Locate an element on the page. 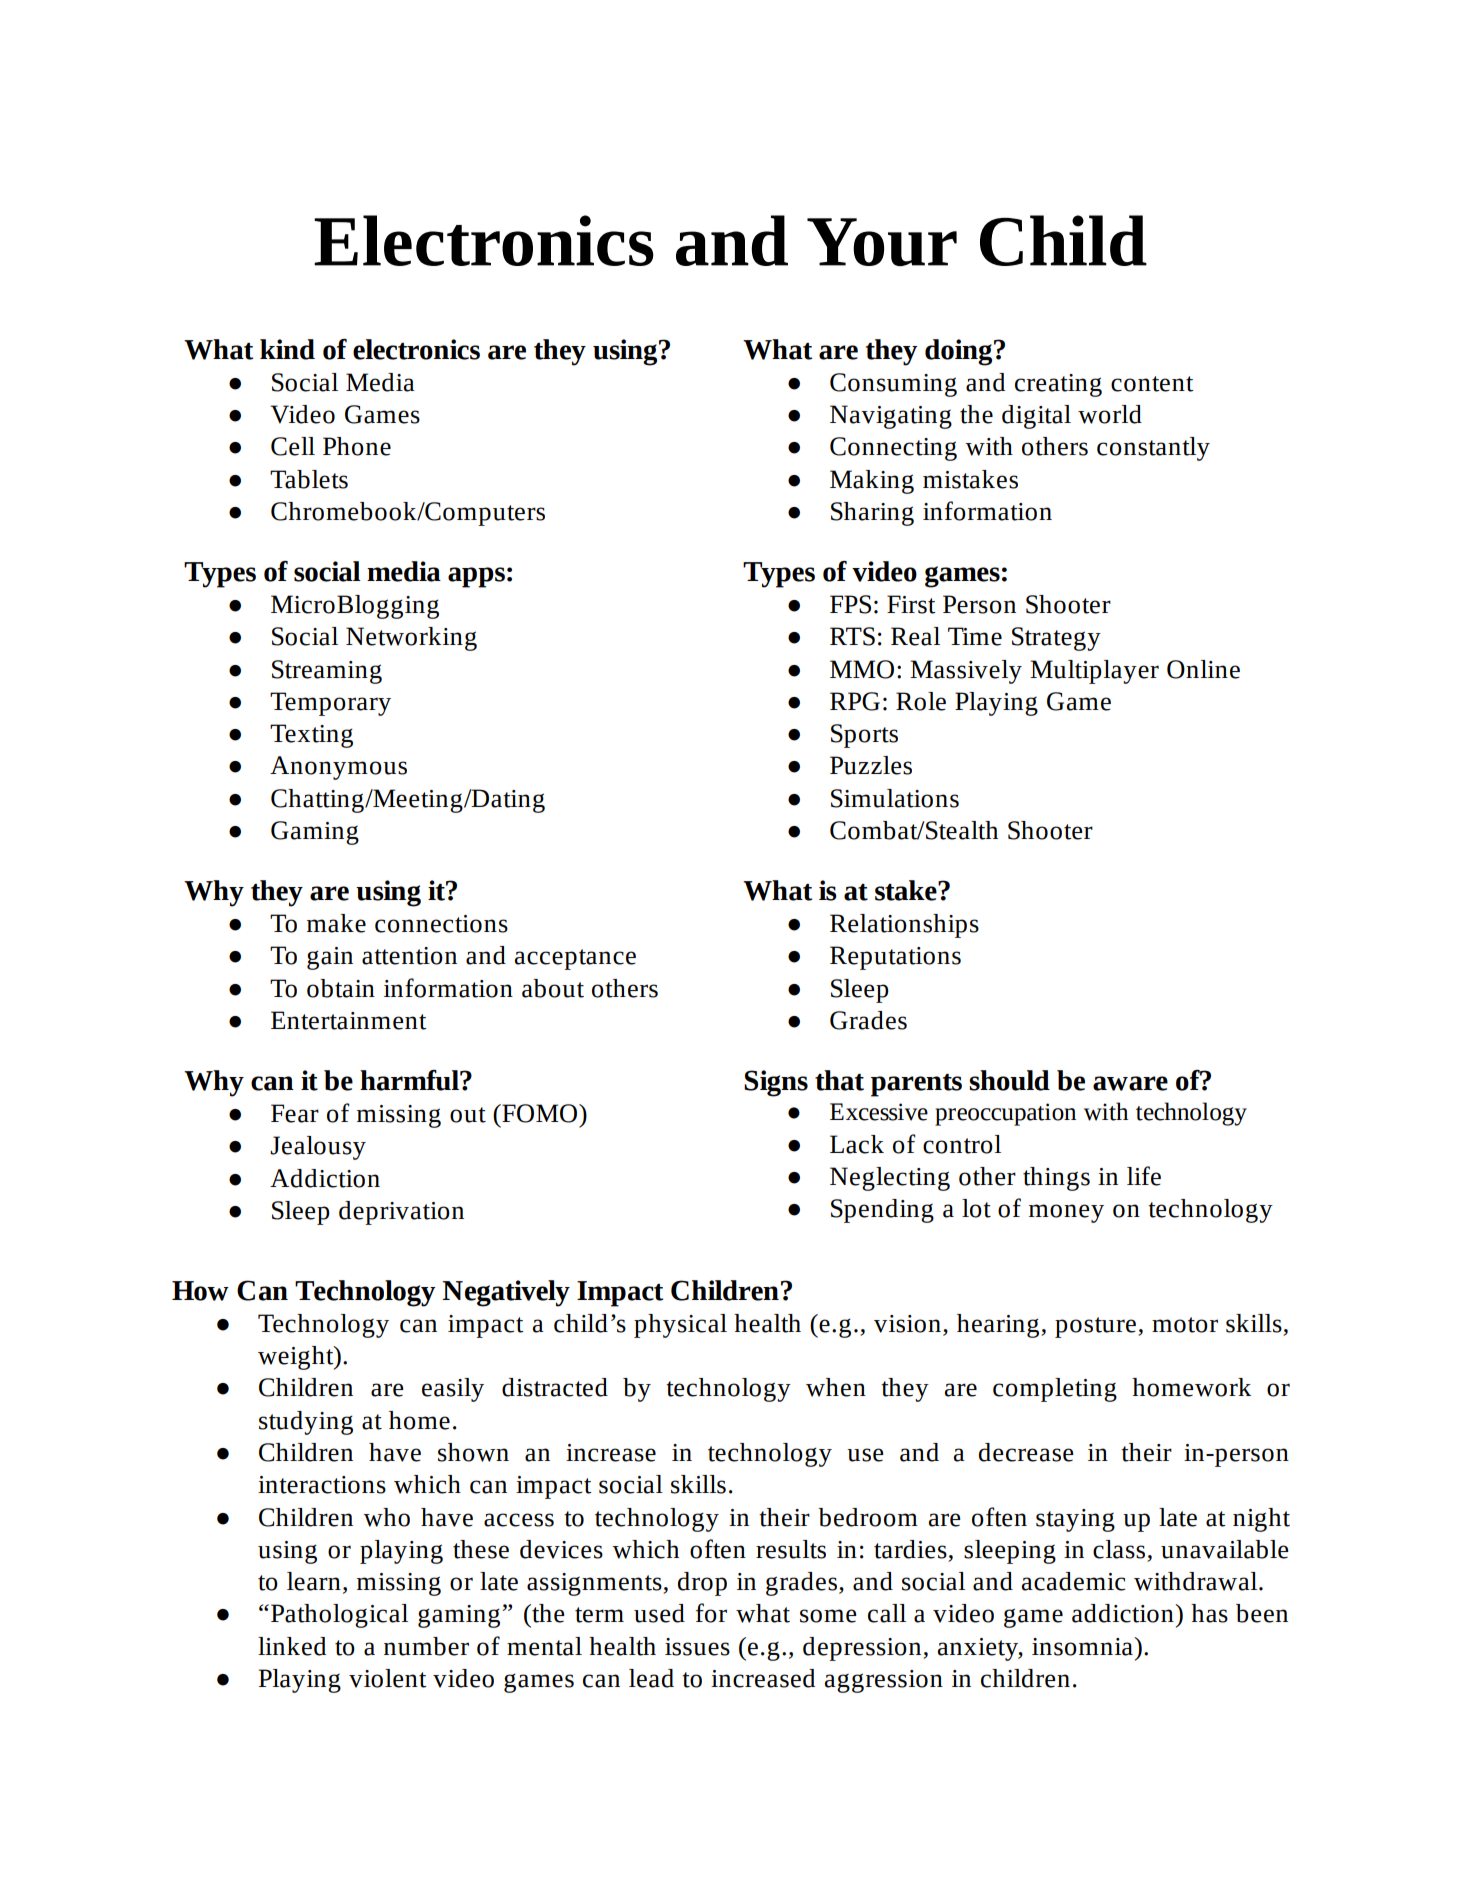  Entertainment is located at coordinates (349, 1020).
